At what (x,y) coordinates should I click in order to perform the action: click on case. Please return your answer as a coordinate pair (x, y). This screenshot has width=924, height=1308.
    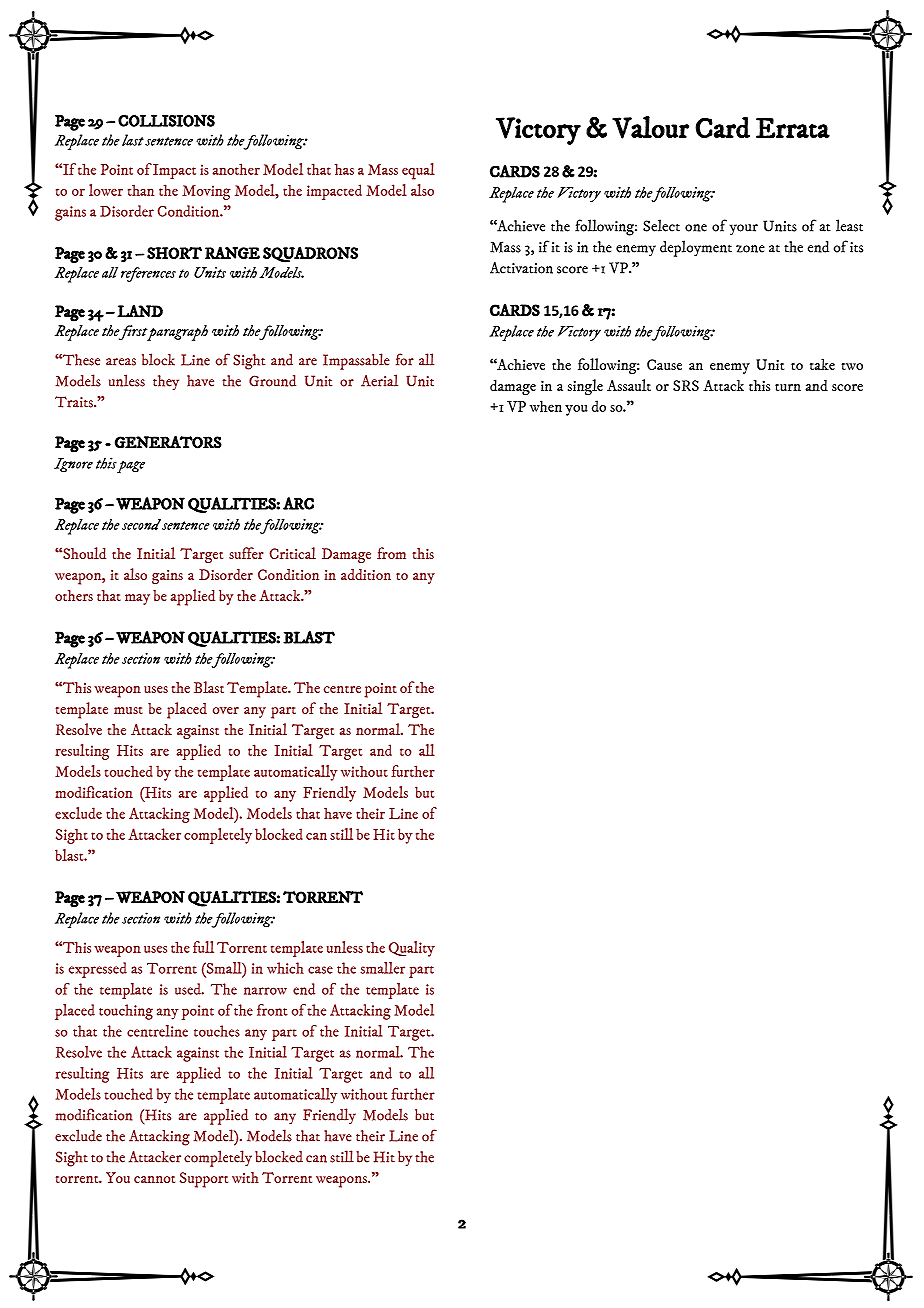
    Looking at the image, I should click on (320, 970).
